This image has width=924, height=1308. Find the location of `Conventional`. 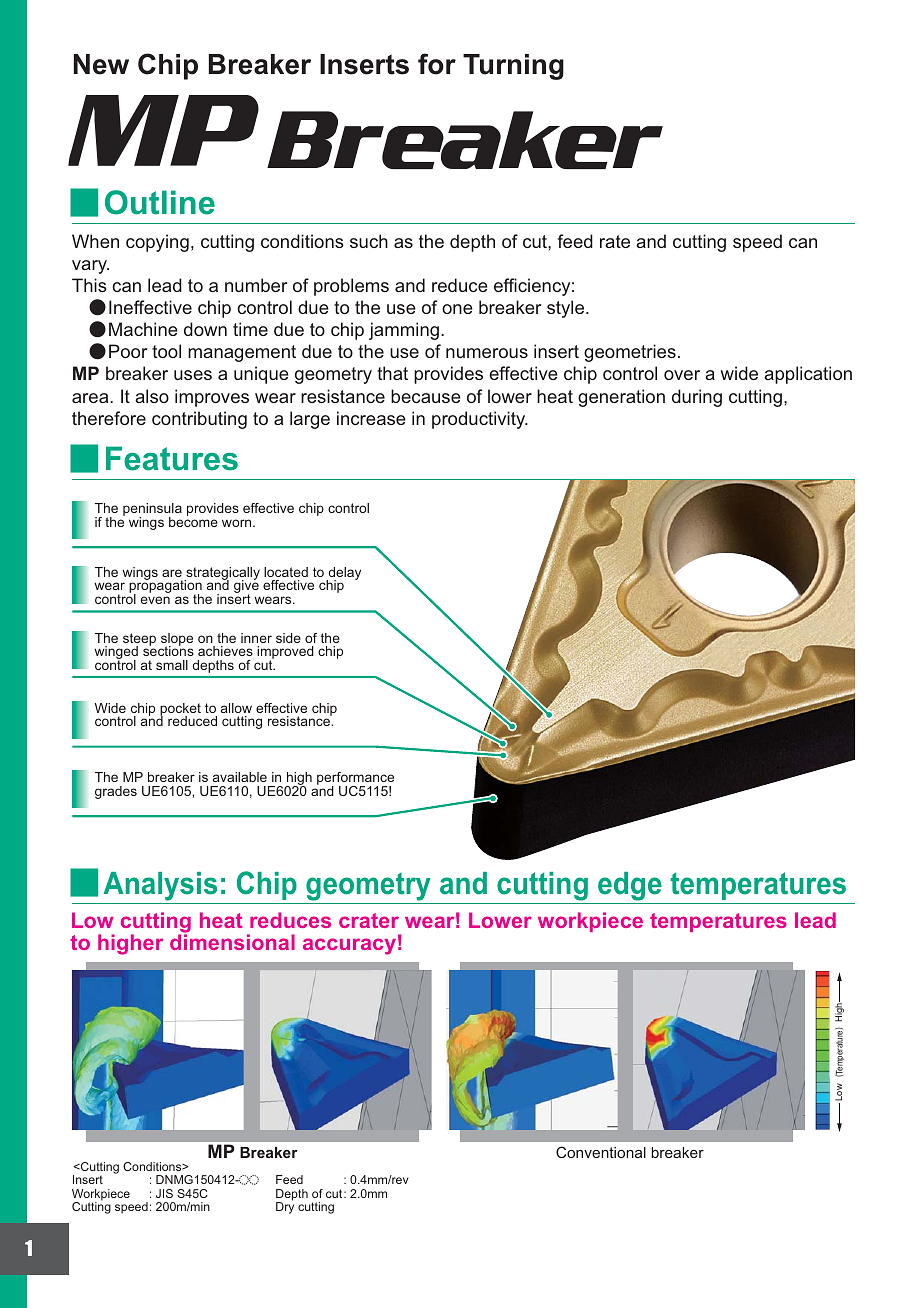

Conventional is located at coordinates (601, 1152).
